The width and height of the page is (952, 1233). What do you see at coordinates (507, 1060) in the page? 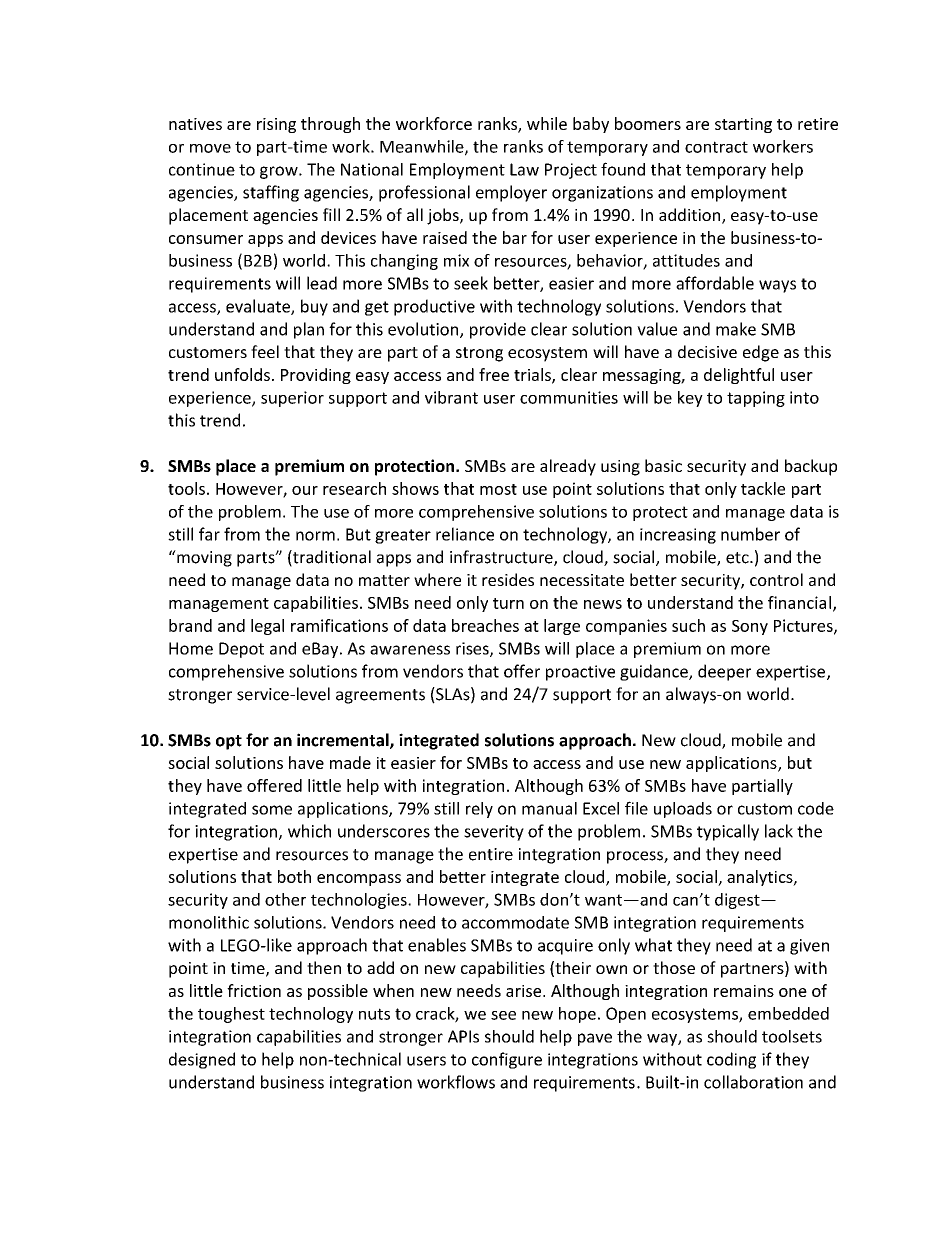
I see `configure` at bounding box center [507, 1060].
